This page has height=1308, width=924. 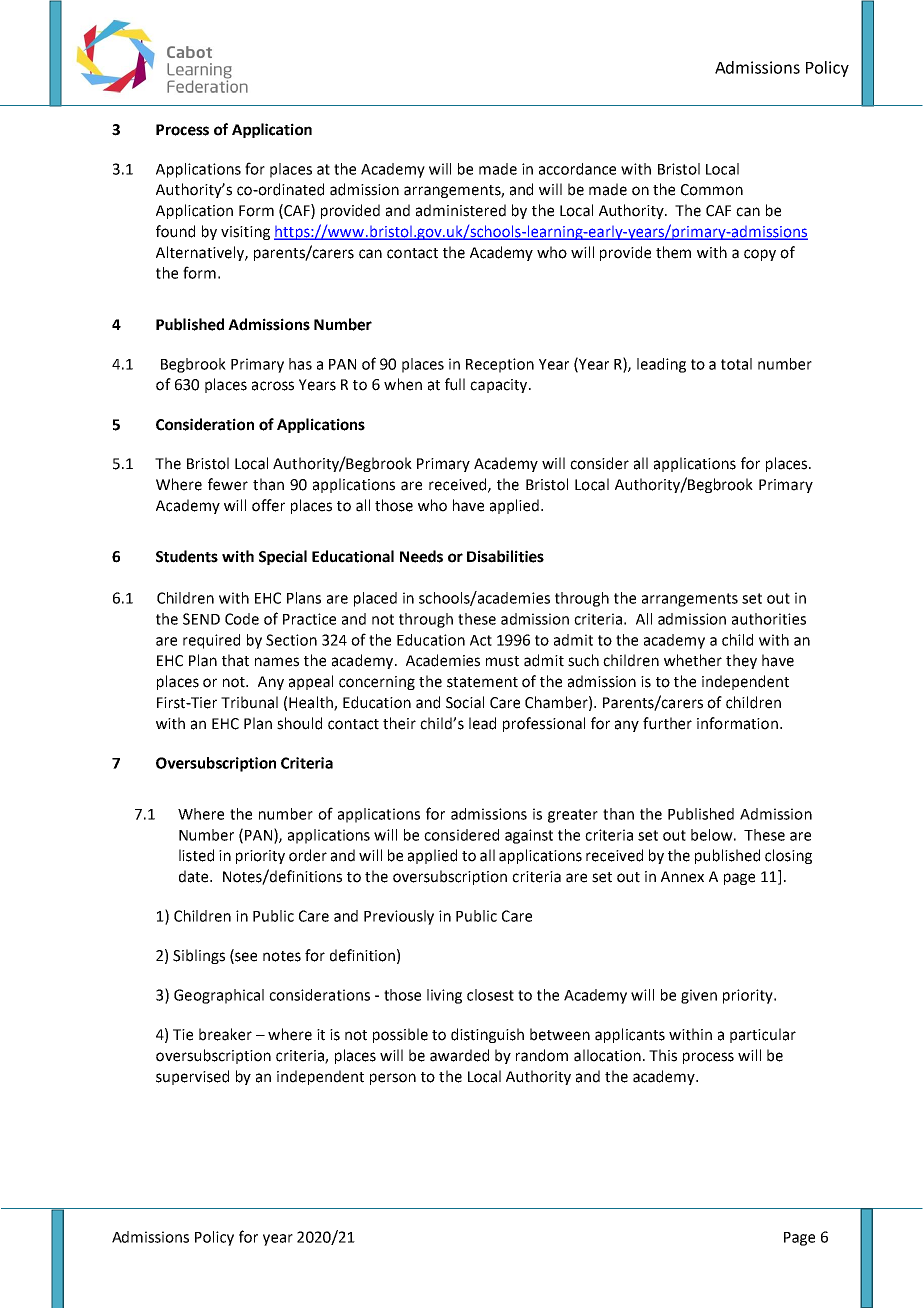 I want to click on Code, so click(x=242, y=619).
